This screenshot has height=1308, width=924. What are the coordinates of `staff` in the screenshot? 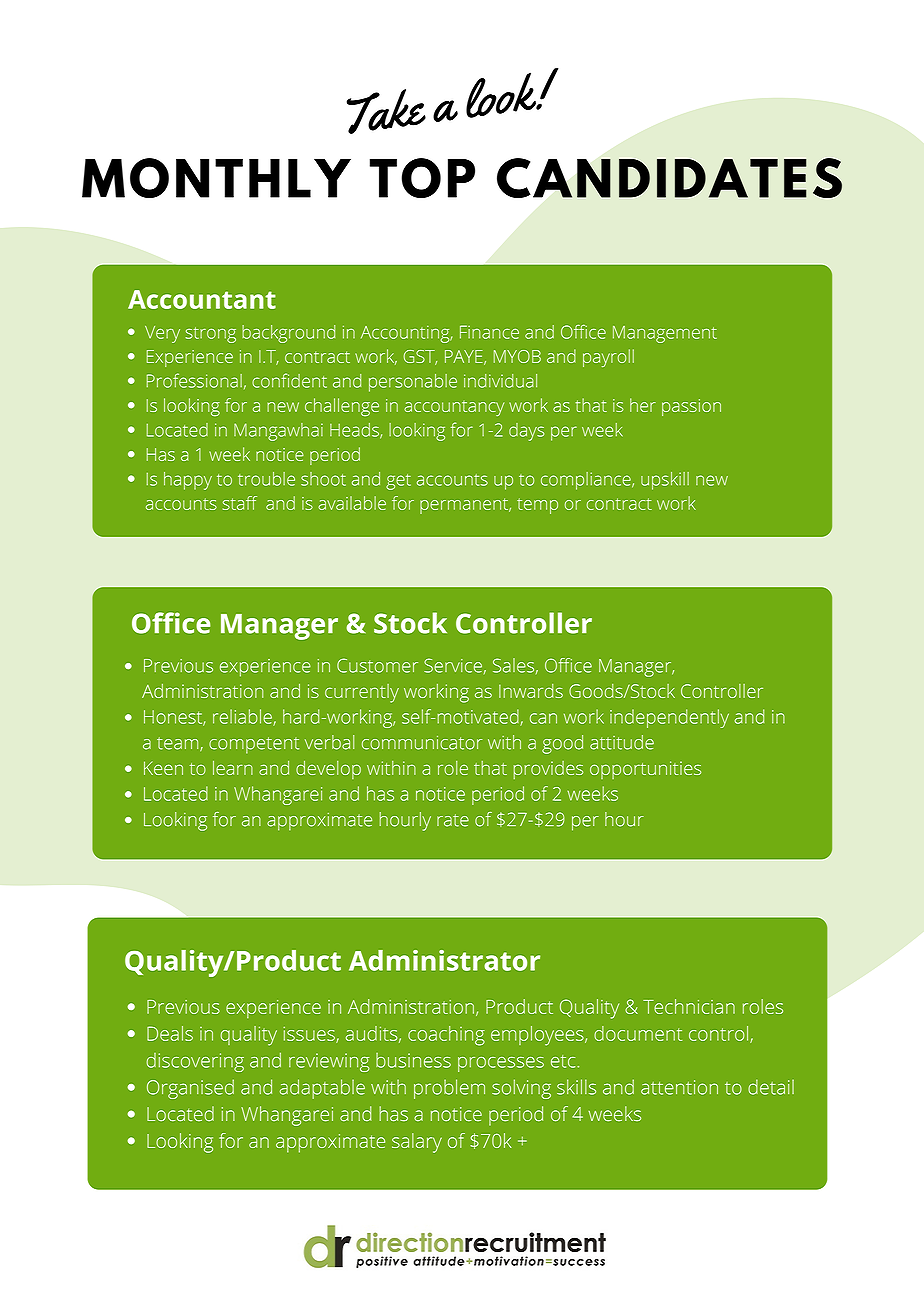 It's located at (240, 503).
